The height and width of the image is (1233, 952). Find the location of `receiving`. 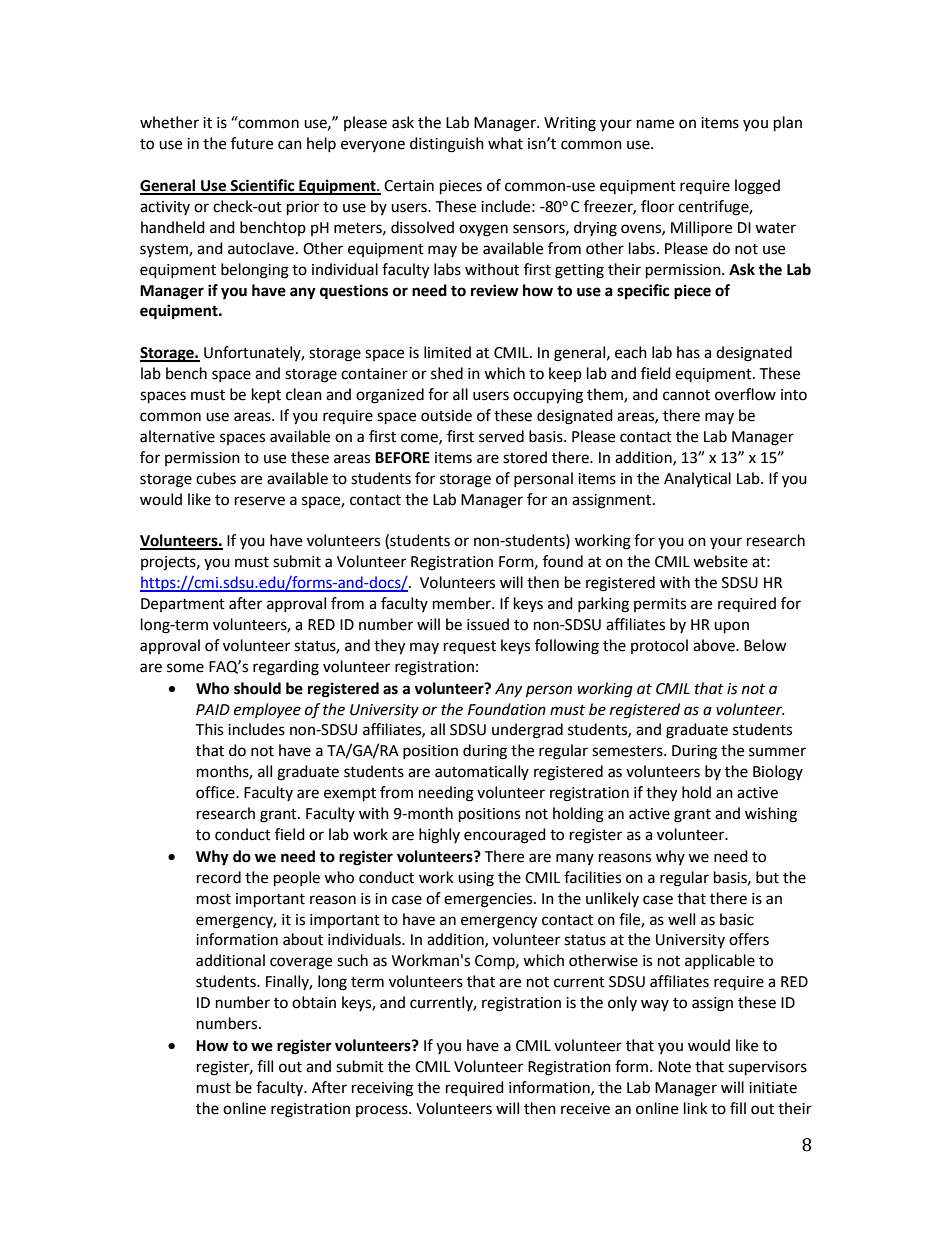

receiving is located at coordinates (382, 1089).
